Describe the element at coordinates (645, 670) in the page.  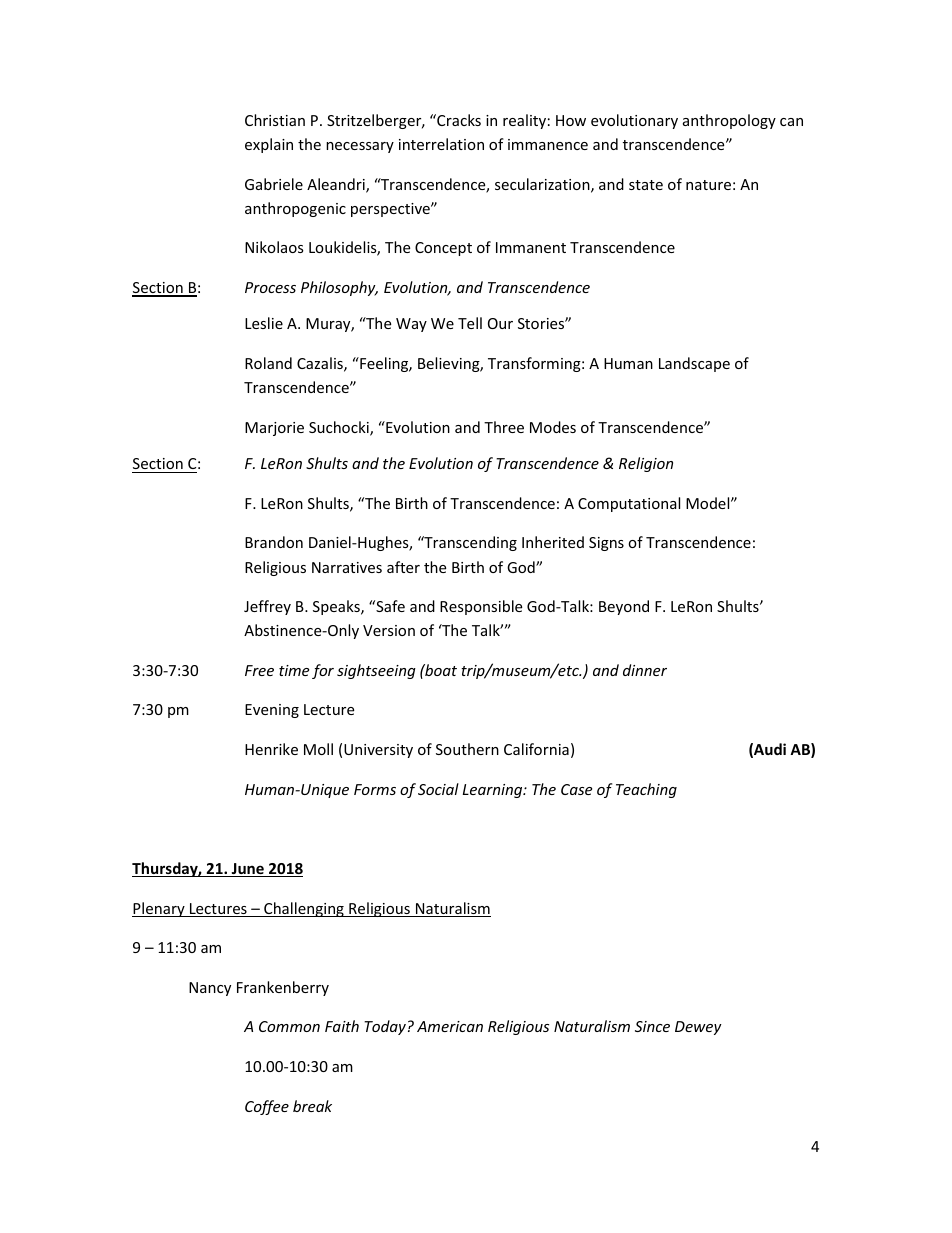
I see `dinner` at that location.
